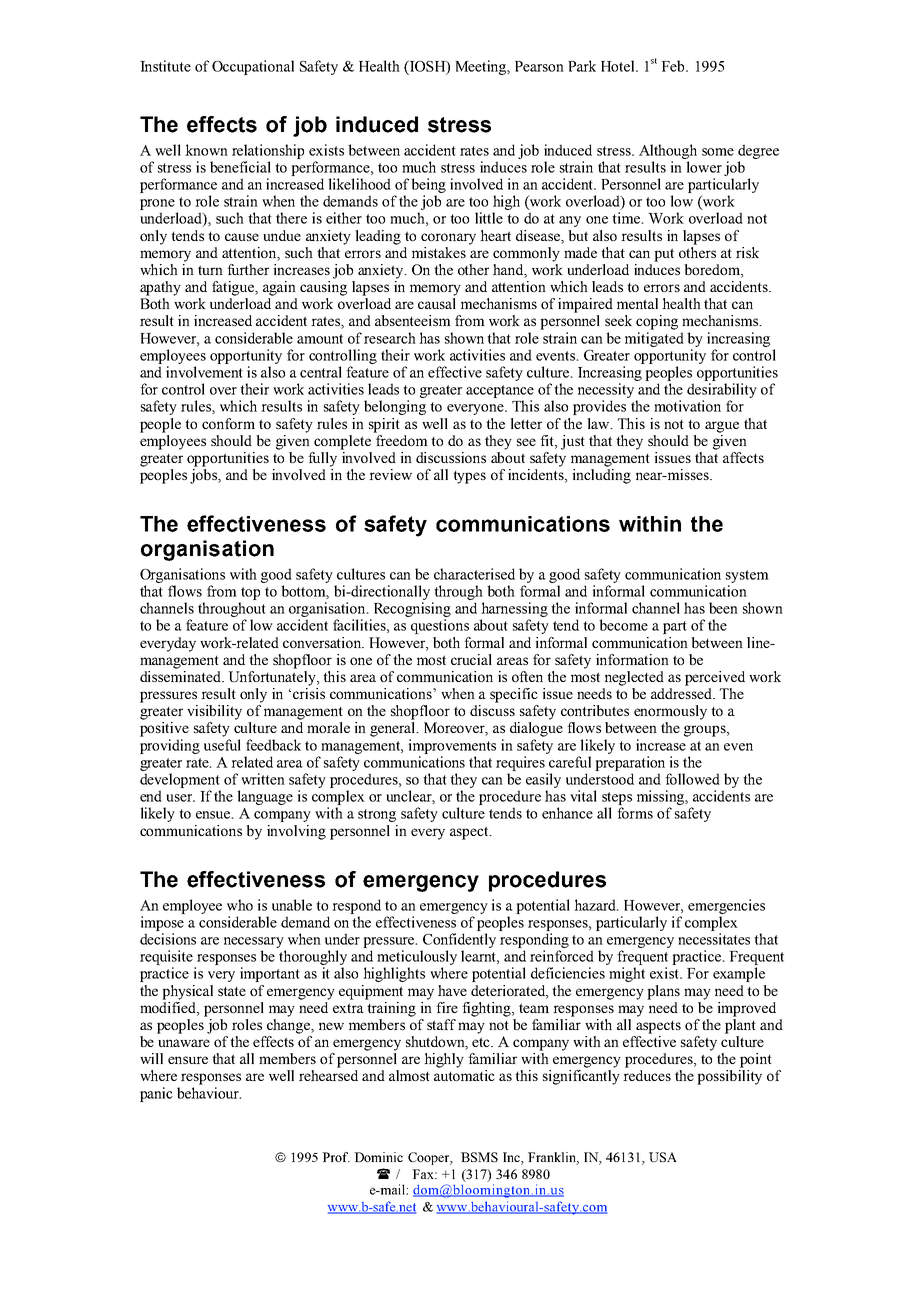 The image size is (924, 1308). I want to click on written, so click(263, 779).
